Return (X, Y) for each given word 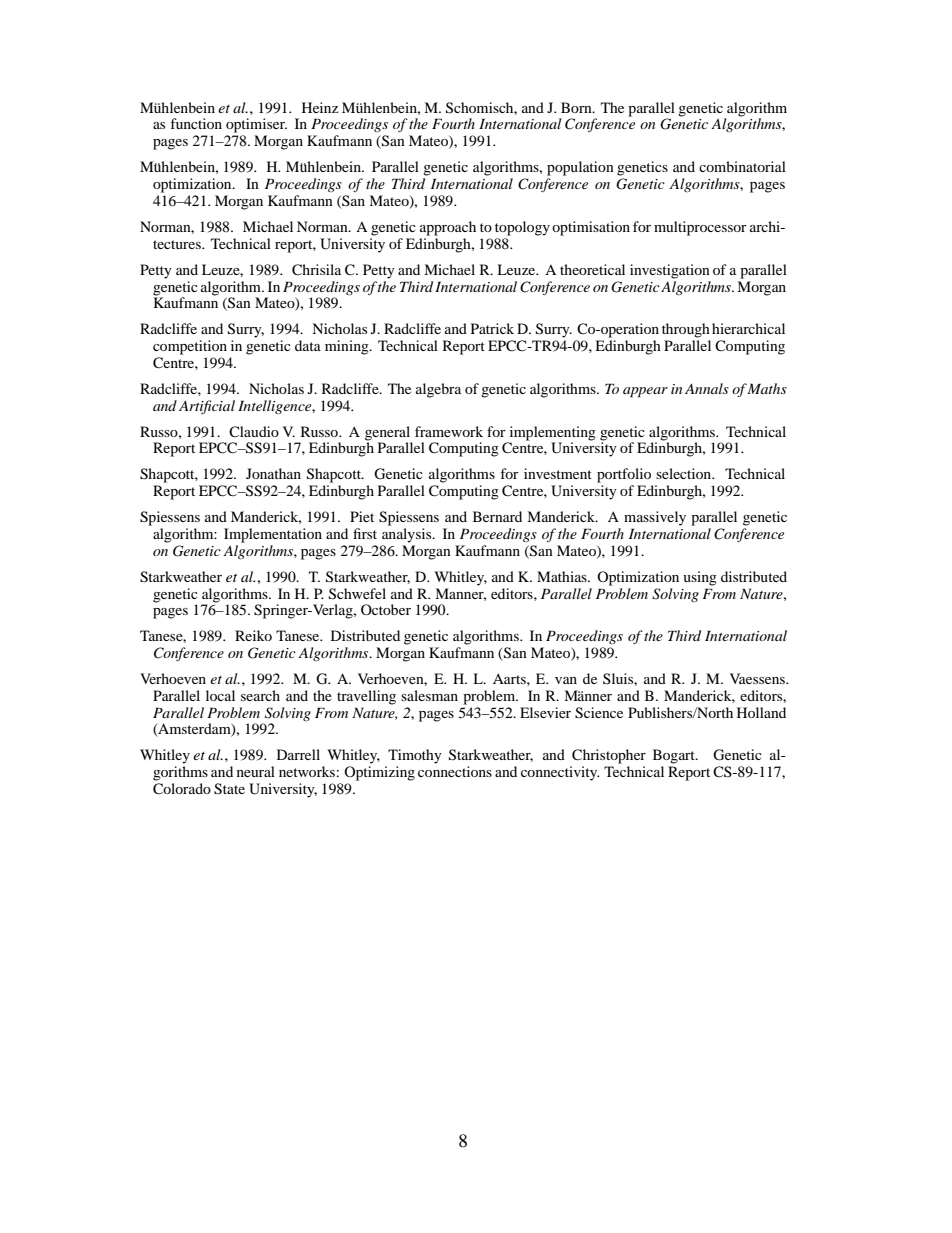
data (308, 345)
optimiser (256, 125)
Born (577, 107)
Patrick (492, 328)
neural (256, 771)
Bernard (497, 516)
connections (455, 771)
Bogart (675, 756)
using (700, 578)
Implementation (273, 535)
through (686, 330)
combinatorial (742, 166)
